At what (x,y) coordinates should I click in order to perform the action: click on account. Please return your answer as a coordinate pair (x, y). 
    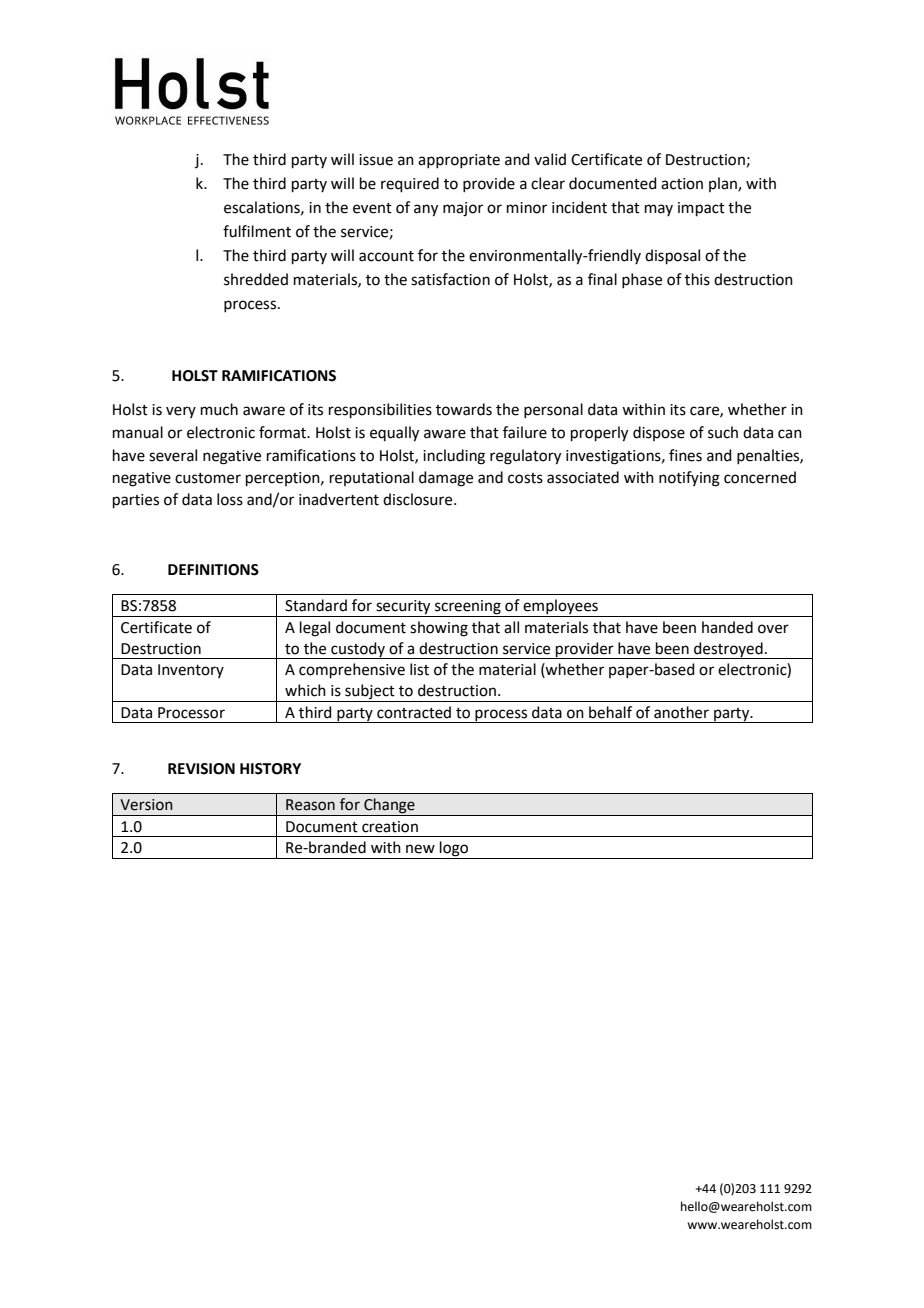
    Looking at the image, I should click on (386, 256).
